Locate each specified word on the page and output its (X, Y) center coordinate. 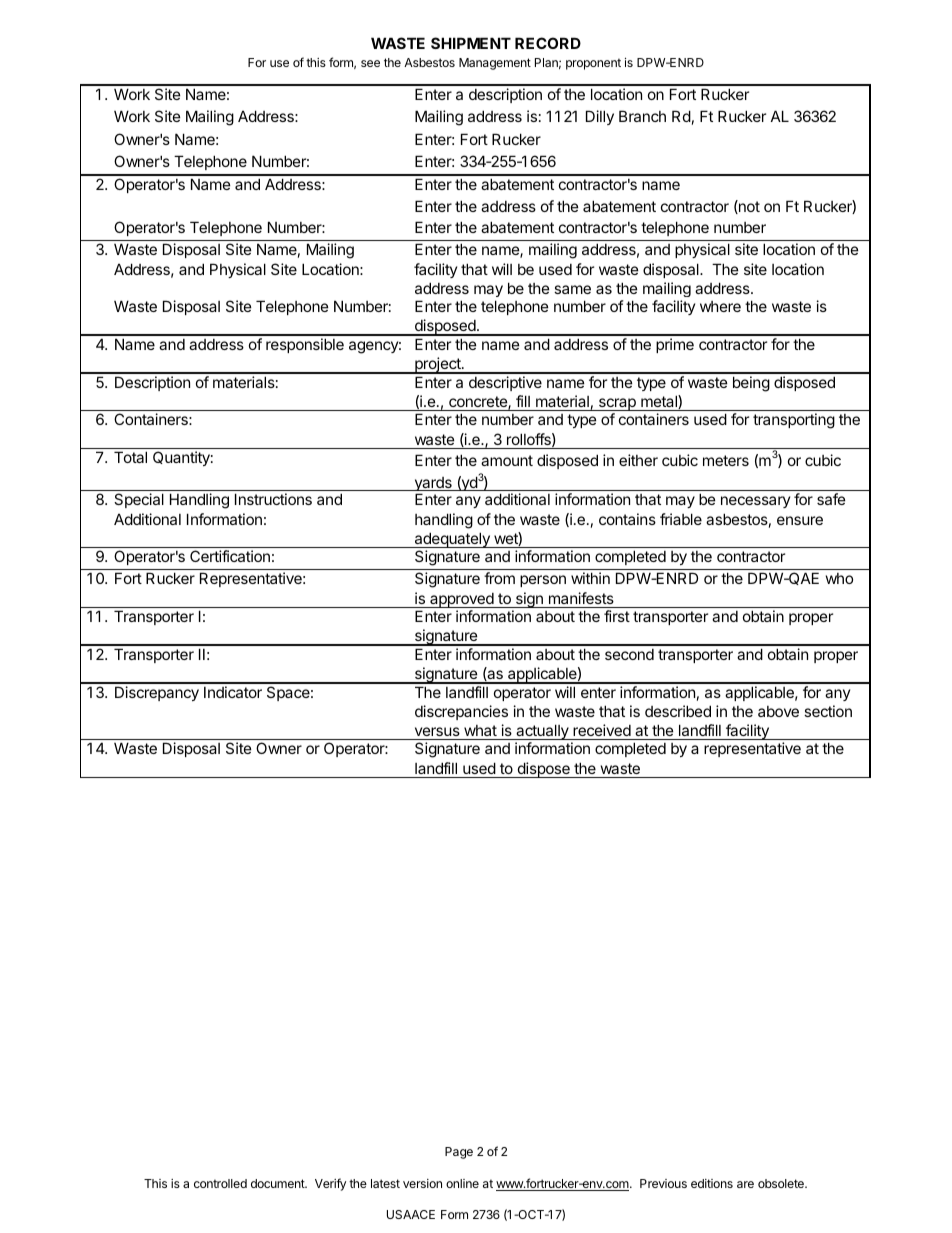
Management (495, 64)
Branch (642, 116)
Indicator (233, 692)
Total (130, 457)
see (370, 63)
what (480, 730)
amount (507, 460)
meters (726, 460)
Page (459, 1153)
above (778, 711)
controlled (220, 1183)
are (745, 1184)
